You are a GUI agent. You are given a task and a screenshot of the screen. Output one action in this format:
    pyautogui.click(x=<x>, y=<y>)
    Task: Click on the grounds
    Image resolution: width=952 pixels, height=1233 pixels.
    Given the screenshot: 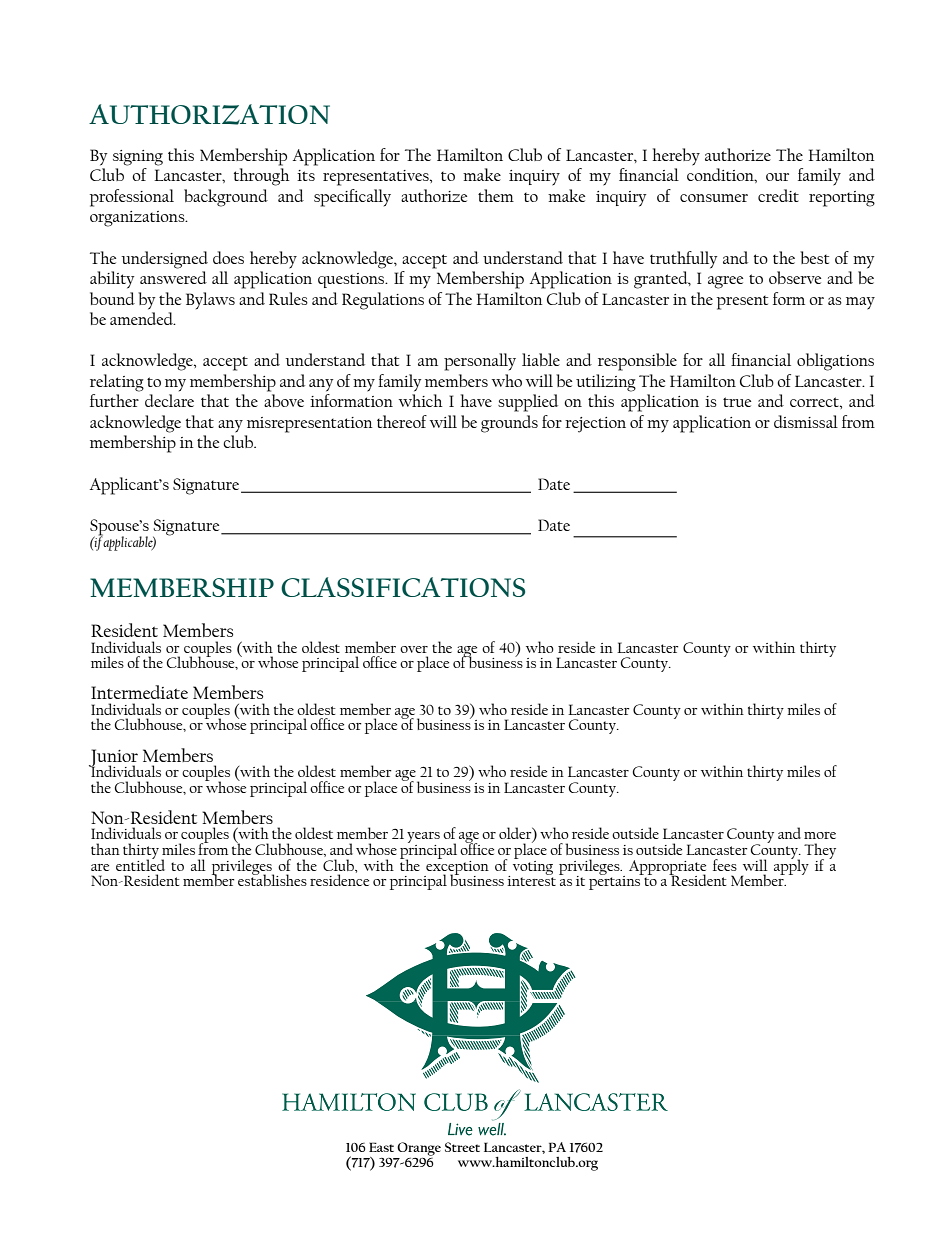 What is the action you would take?
    pyautogui.click(x=509, y=424)
